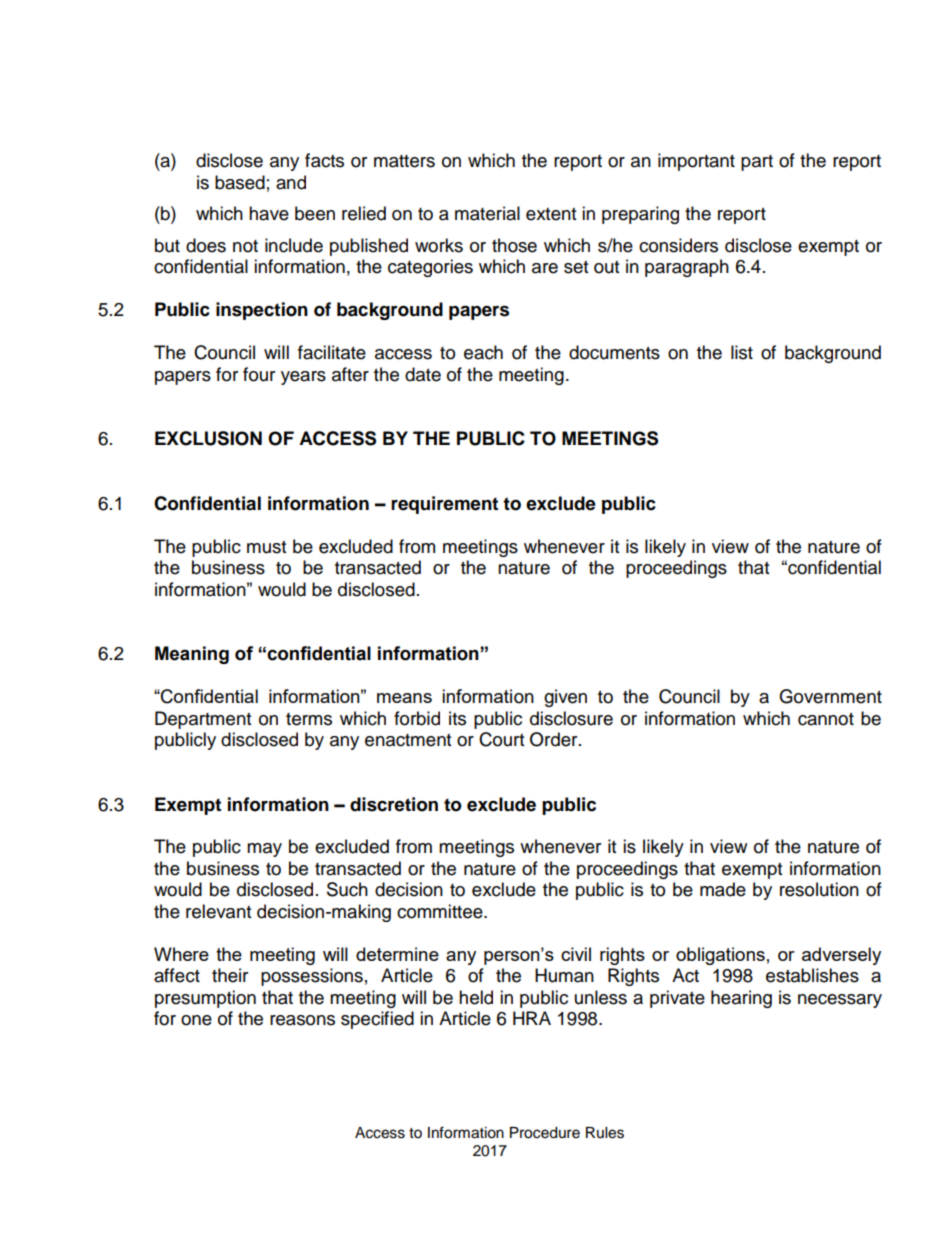 Image resolution: width=952 pixels, height=1233 pixels. I want to click on Procedure, so click(545, 1133).
